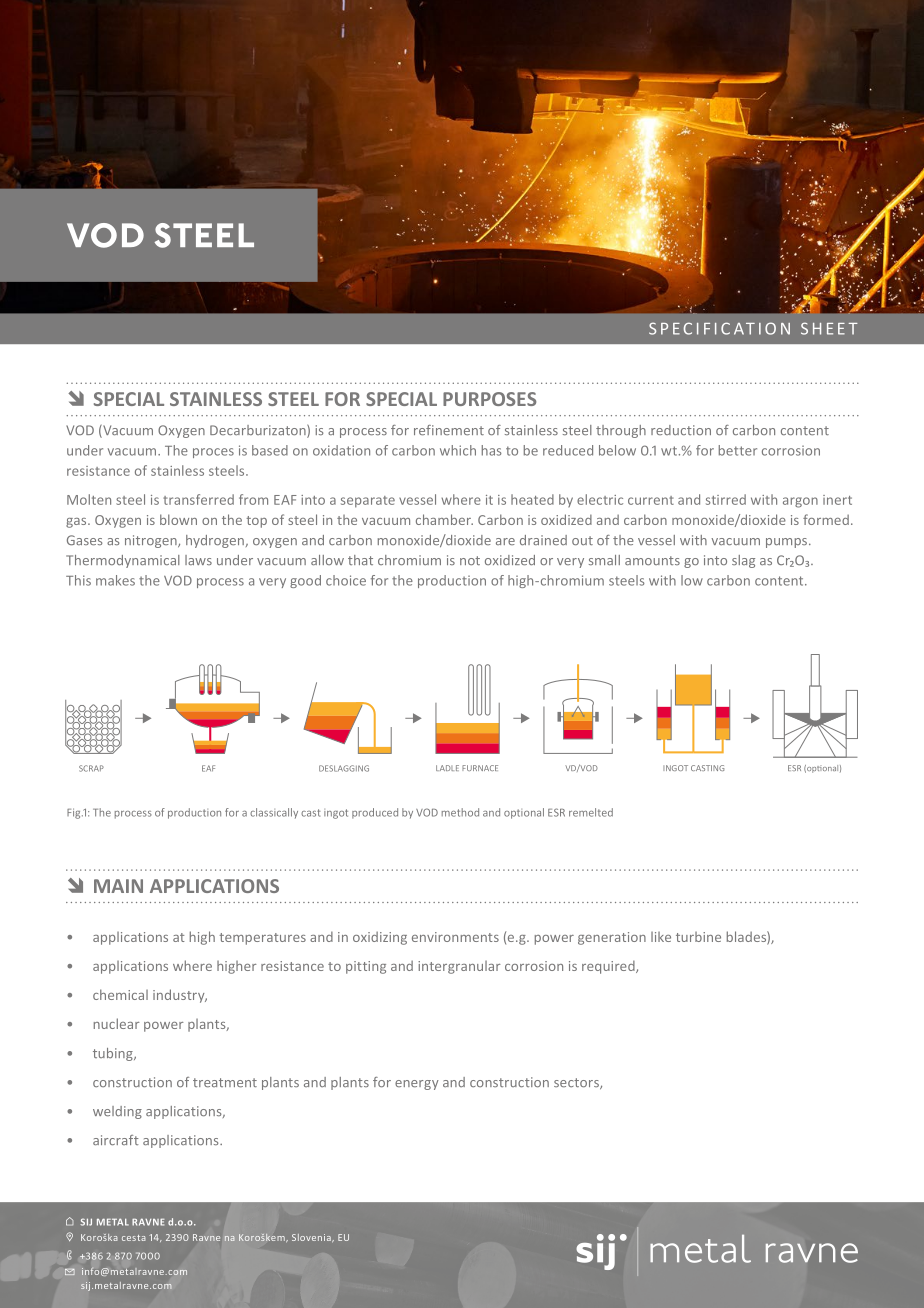  I want to click on makes, so click(115, 580).
